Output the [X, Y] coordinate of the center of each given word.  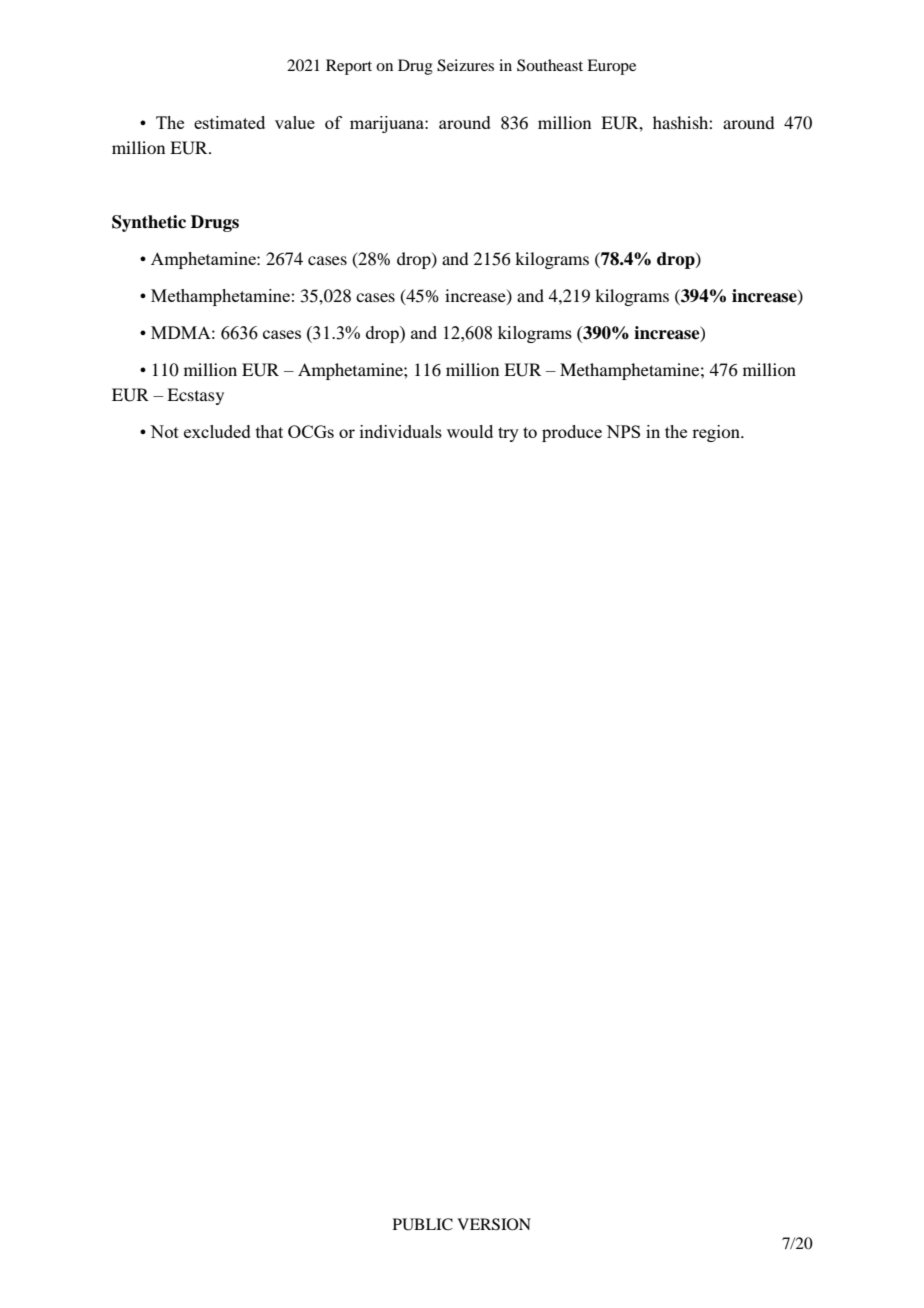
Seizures [465, 65]
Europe [611, 67]
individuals [401, 431]
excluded [217, 431]
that [269, 431]
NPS [623, 431]
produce [572, 433]
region [717, 433]
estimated [229, 122]
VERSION [494, 1224]
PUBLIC [423, 1224]
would [470, 431]
